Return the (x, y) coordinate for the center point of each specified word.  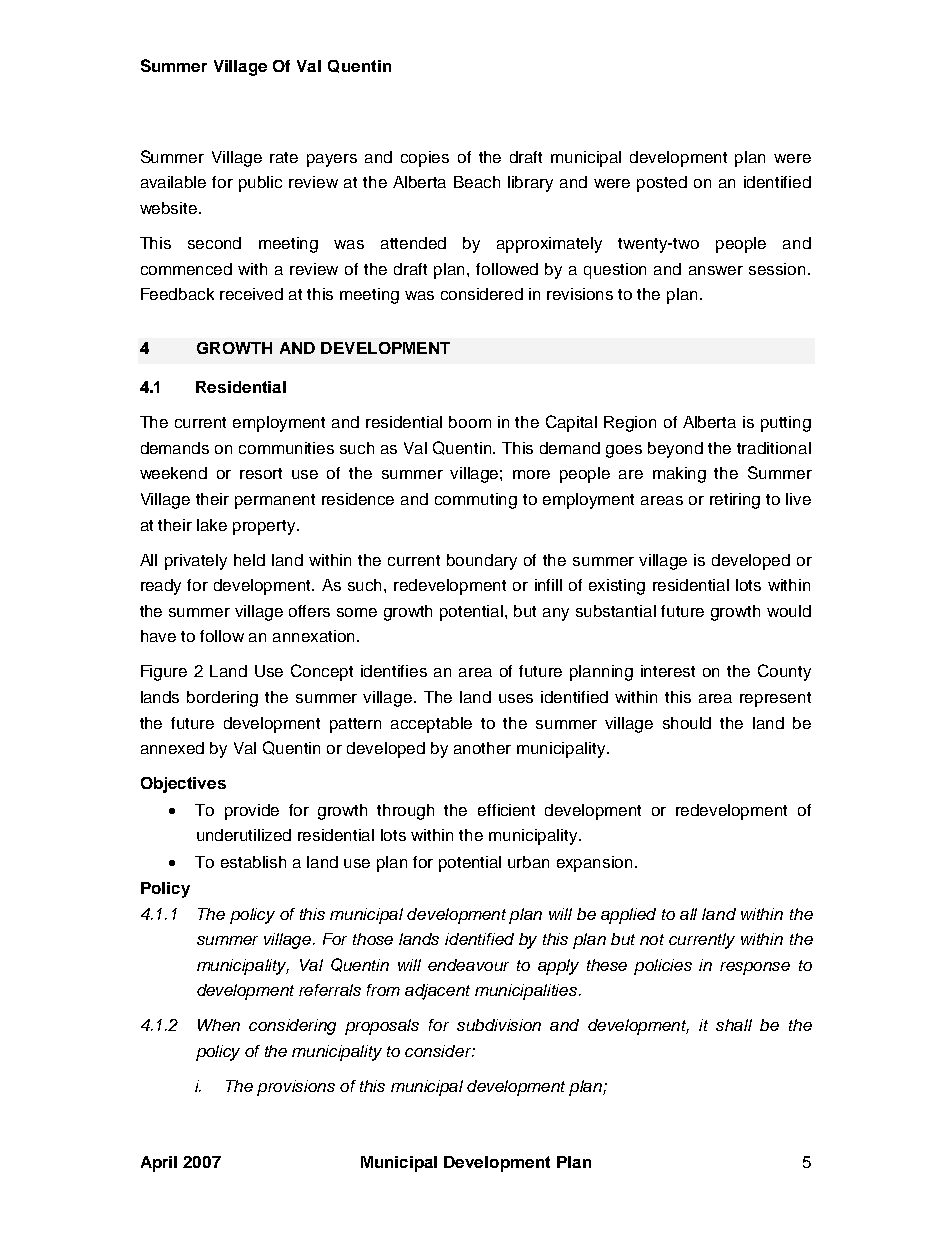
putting (786, 424)
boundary (482, 562)
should (687, 723)
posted (662, 184)
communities (286, 448)
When (219, 1025)
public (260, 184)
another (482, 748)
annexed (172, 748)
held (249, 560)
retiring (735, 501)
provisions (296, 1088)
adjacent (437, 992)
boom (470, 422)
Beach (477, 182)
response (755, 968)
